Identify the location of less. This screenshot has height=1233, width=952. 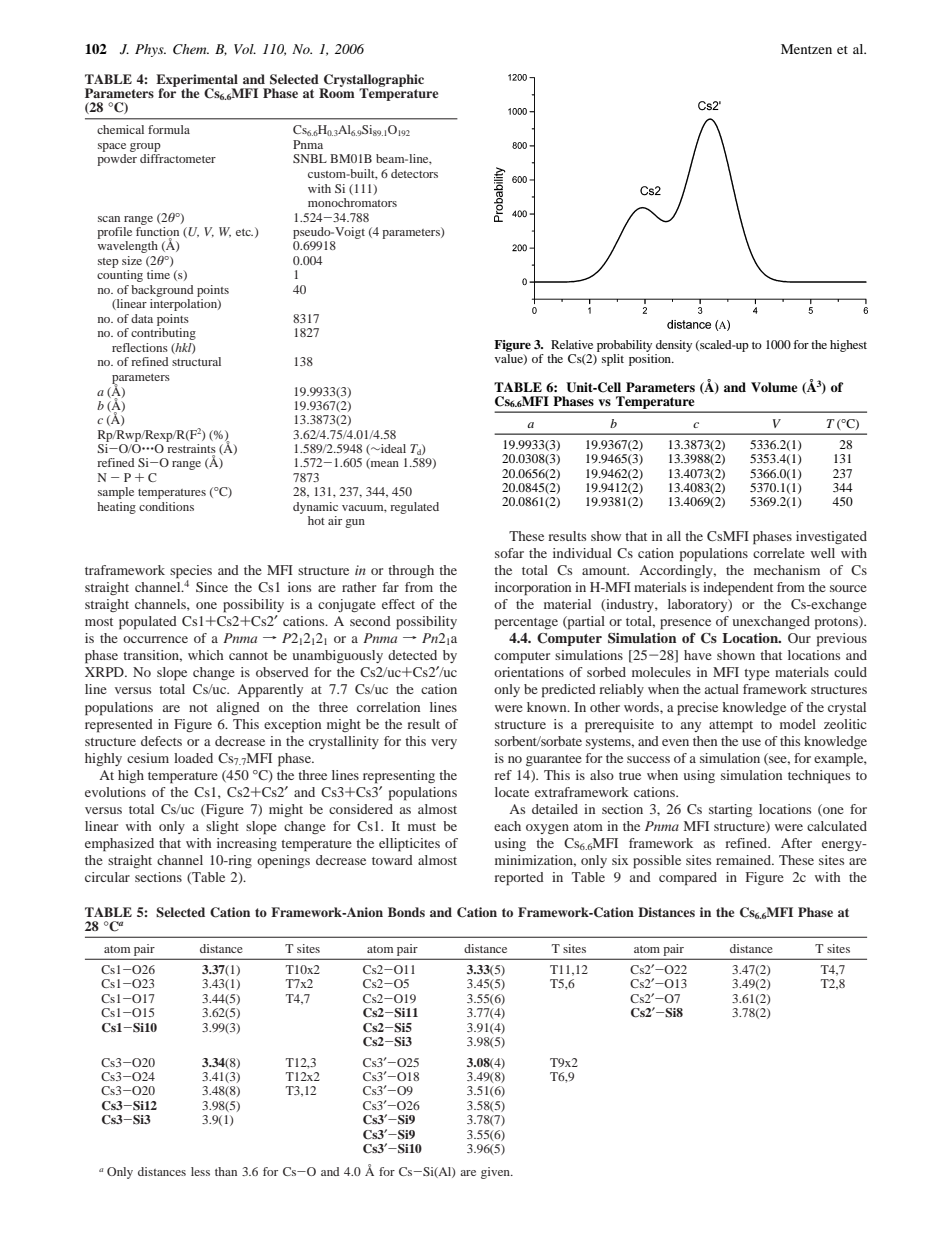
(200, 1171).
